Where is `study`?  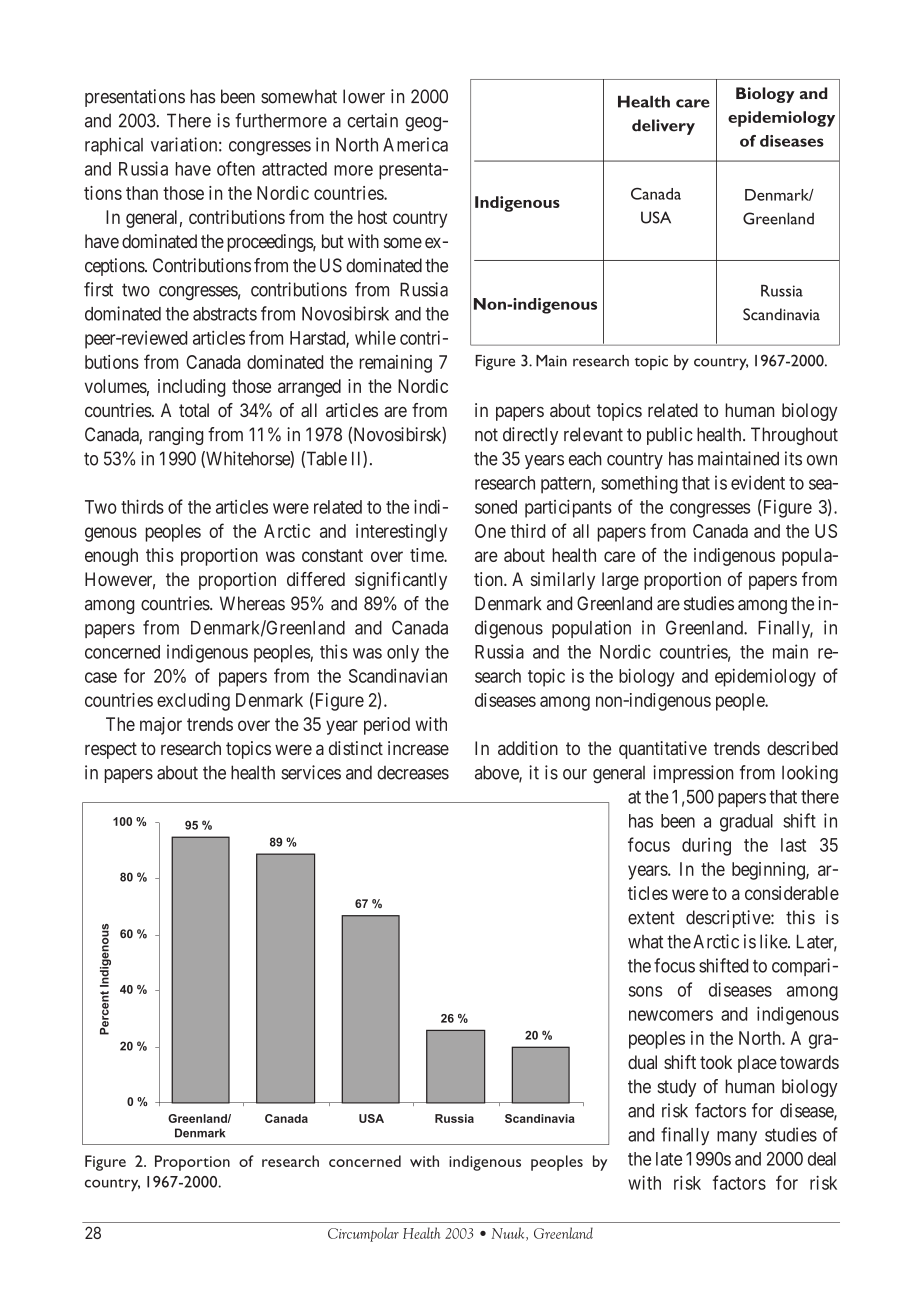
study is located at coordinates (677, 1088).
